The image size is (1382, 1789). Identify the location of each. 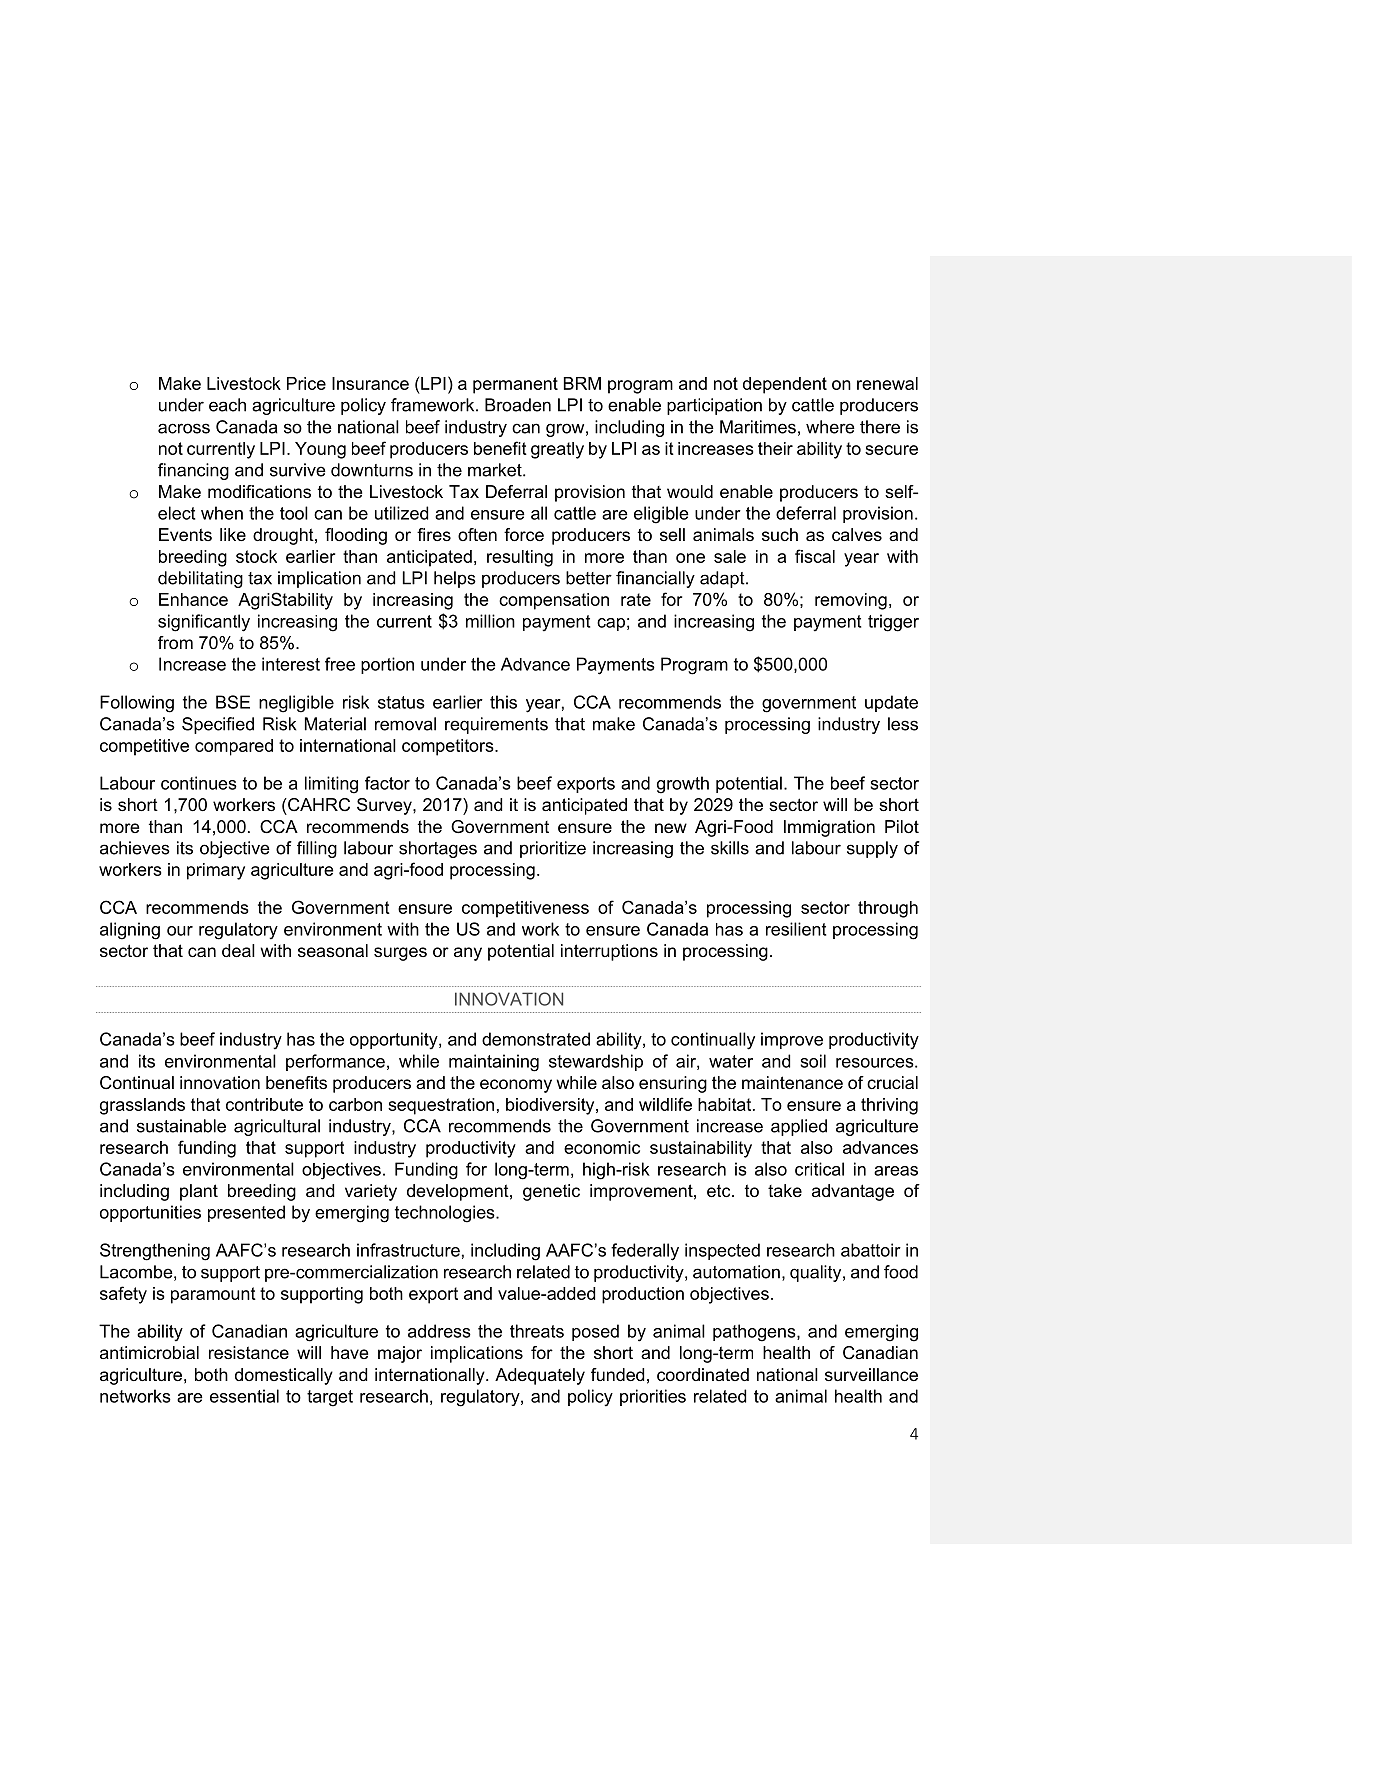
(227, 405).
